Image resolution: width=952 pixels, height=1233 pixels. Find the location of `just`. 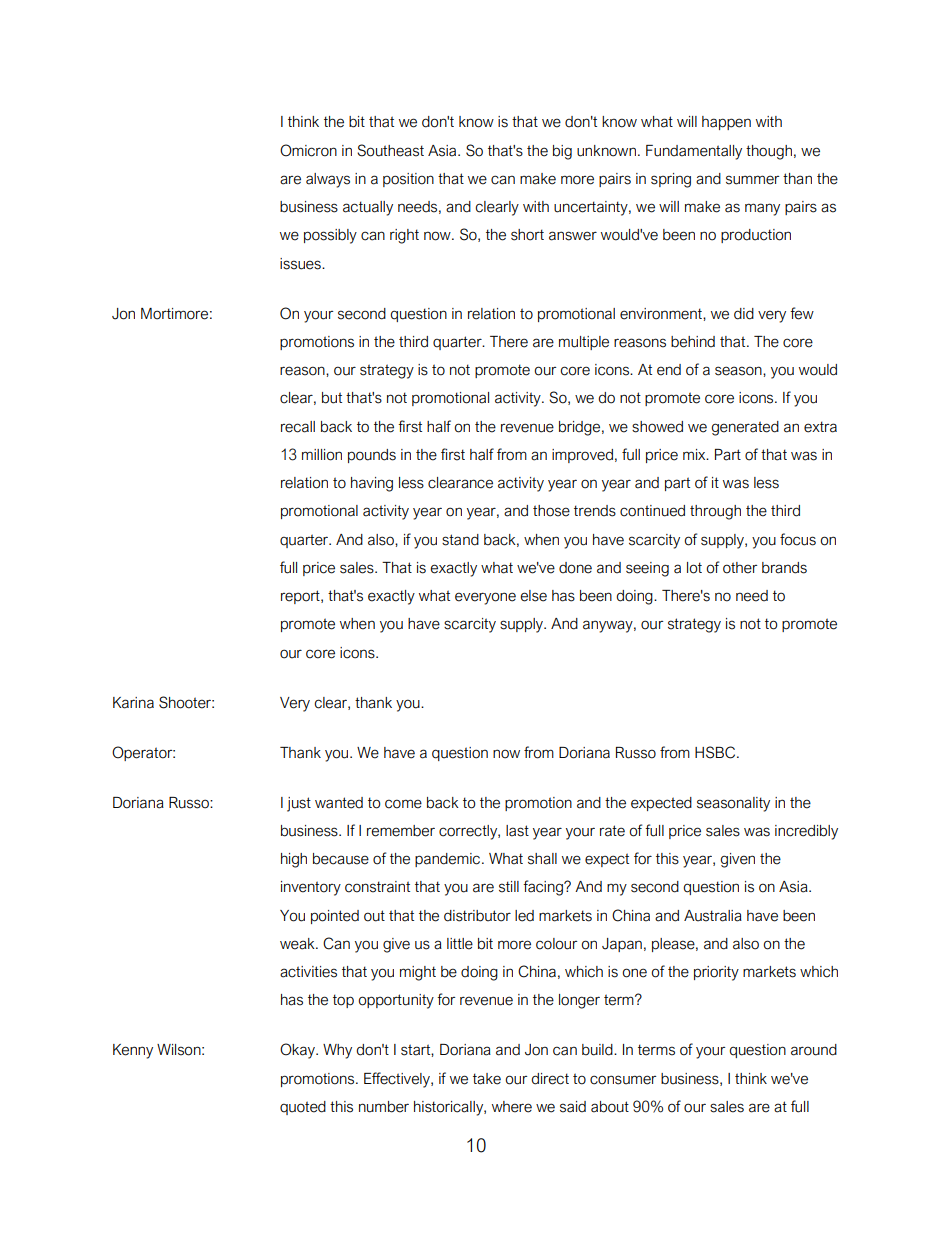

just is located at coordinates (299, 804).
